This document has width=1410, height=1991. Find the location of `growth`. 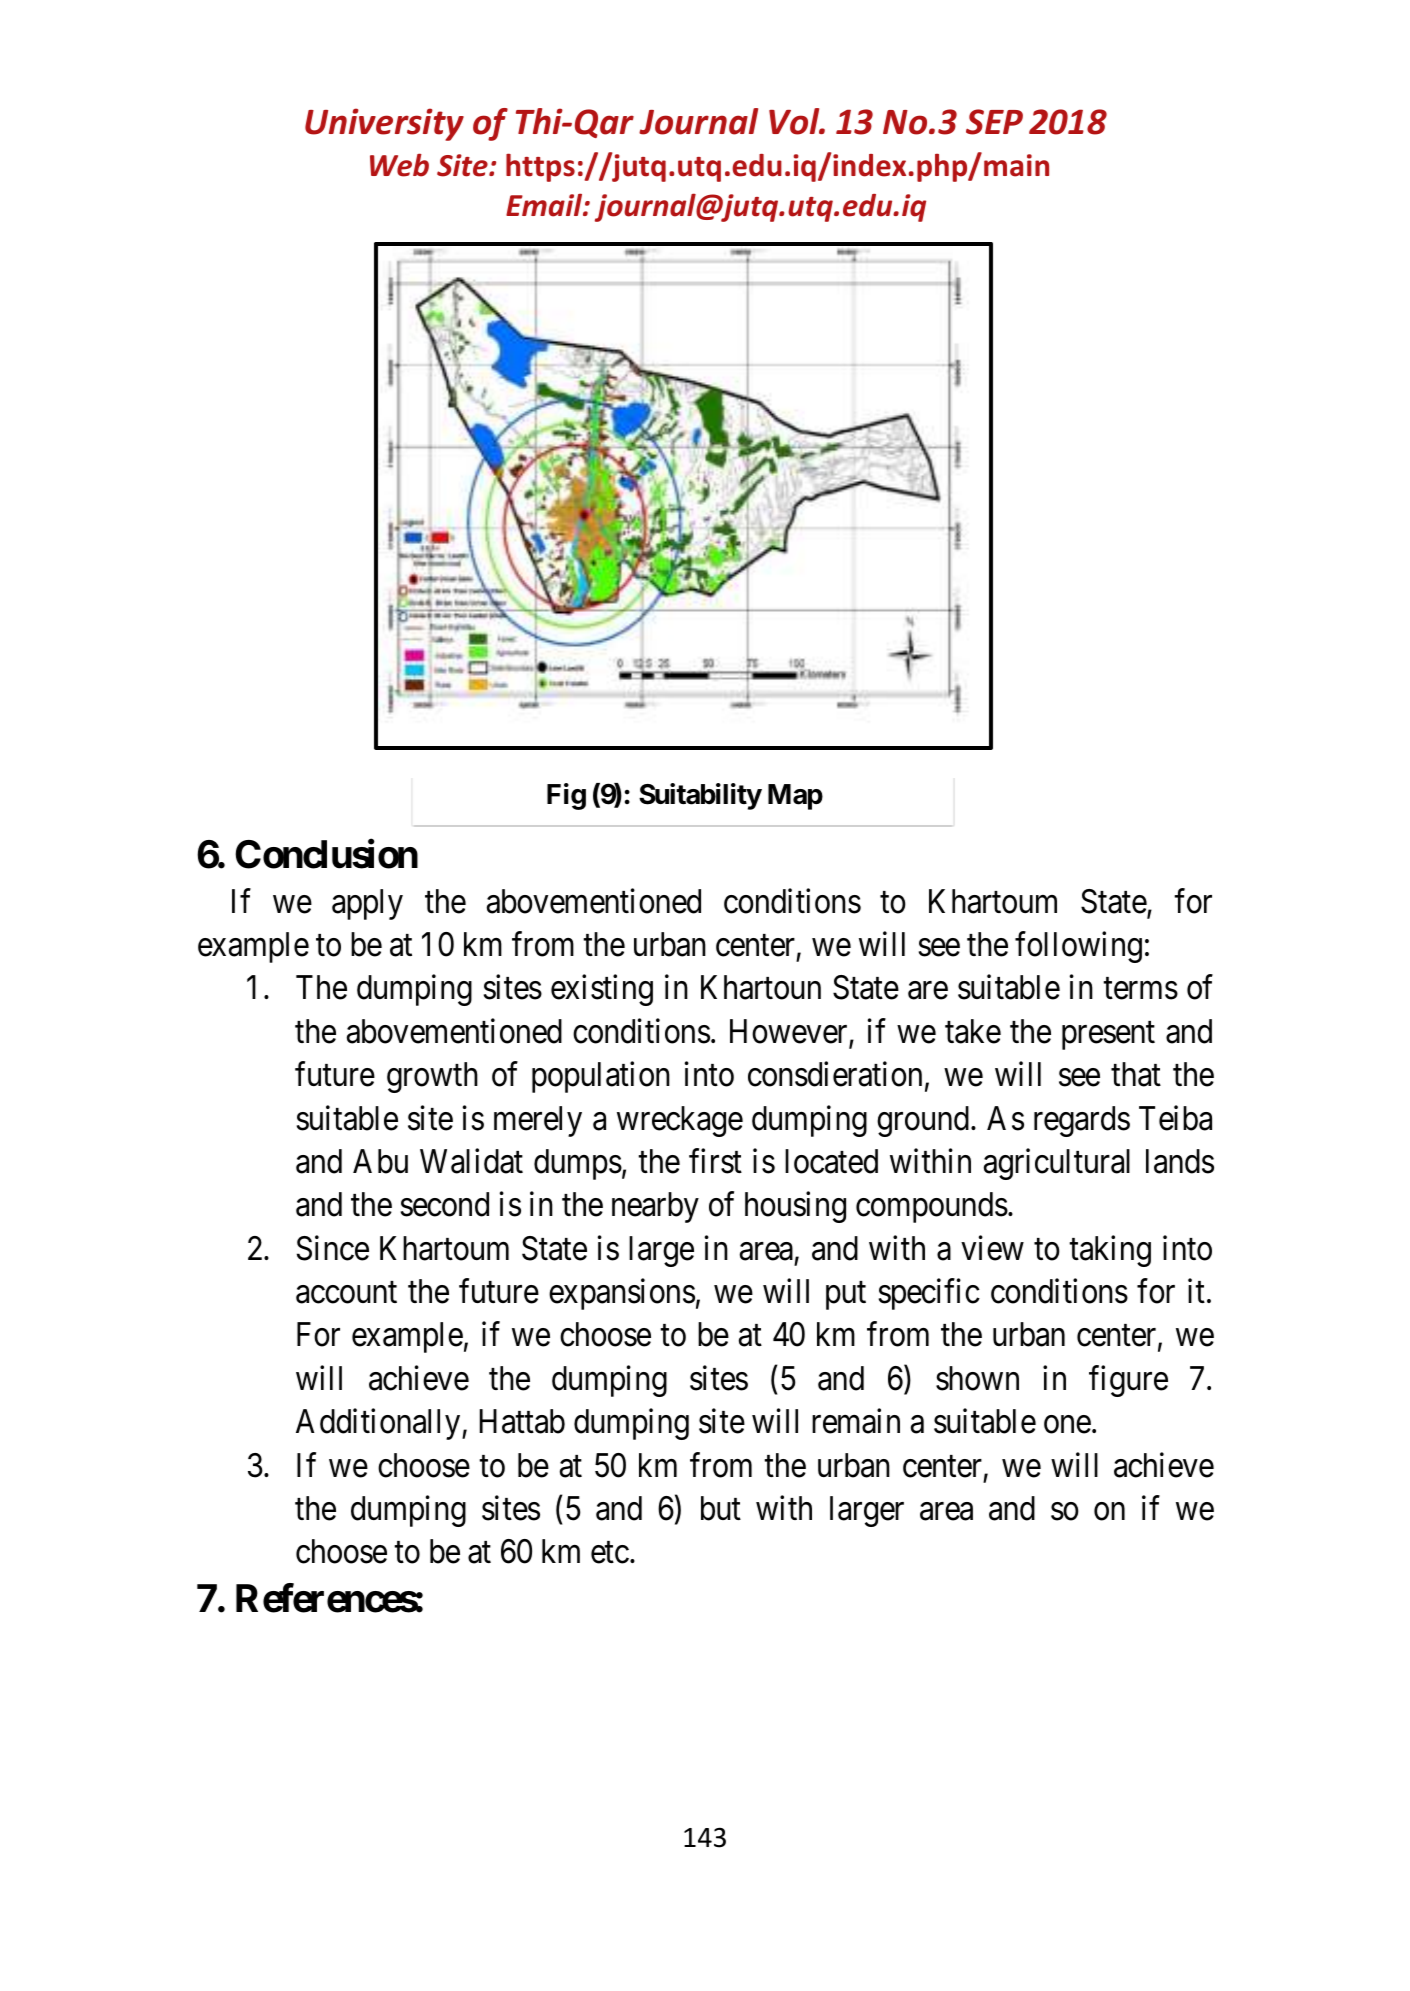

growth is located at coordinates (432, 1077).
